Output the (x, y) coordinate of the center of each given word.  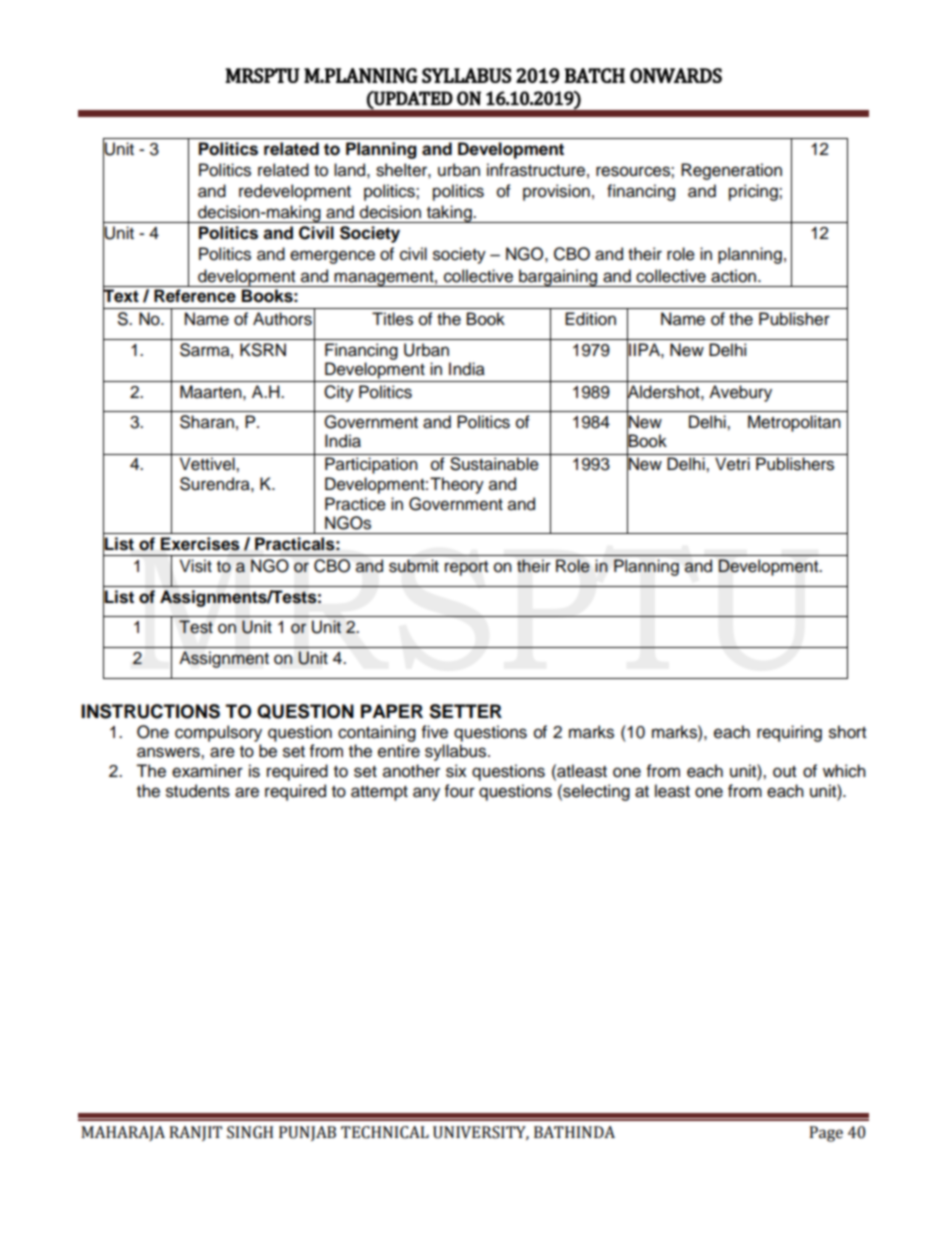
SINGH (250, 1132)
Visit (196, 566)
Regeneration (731, 171)
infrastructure (536, 170)
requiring (789, 733)
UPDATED (412, 98)
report (466, 568)
